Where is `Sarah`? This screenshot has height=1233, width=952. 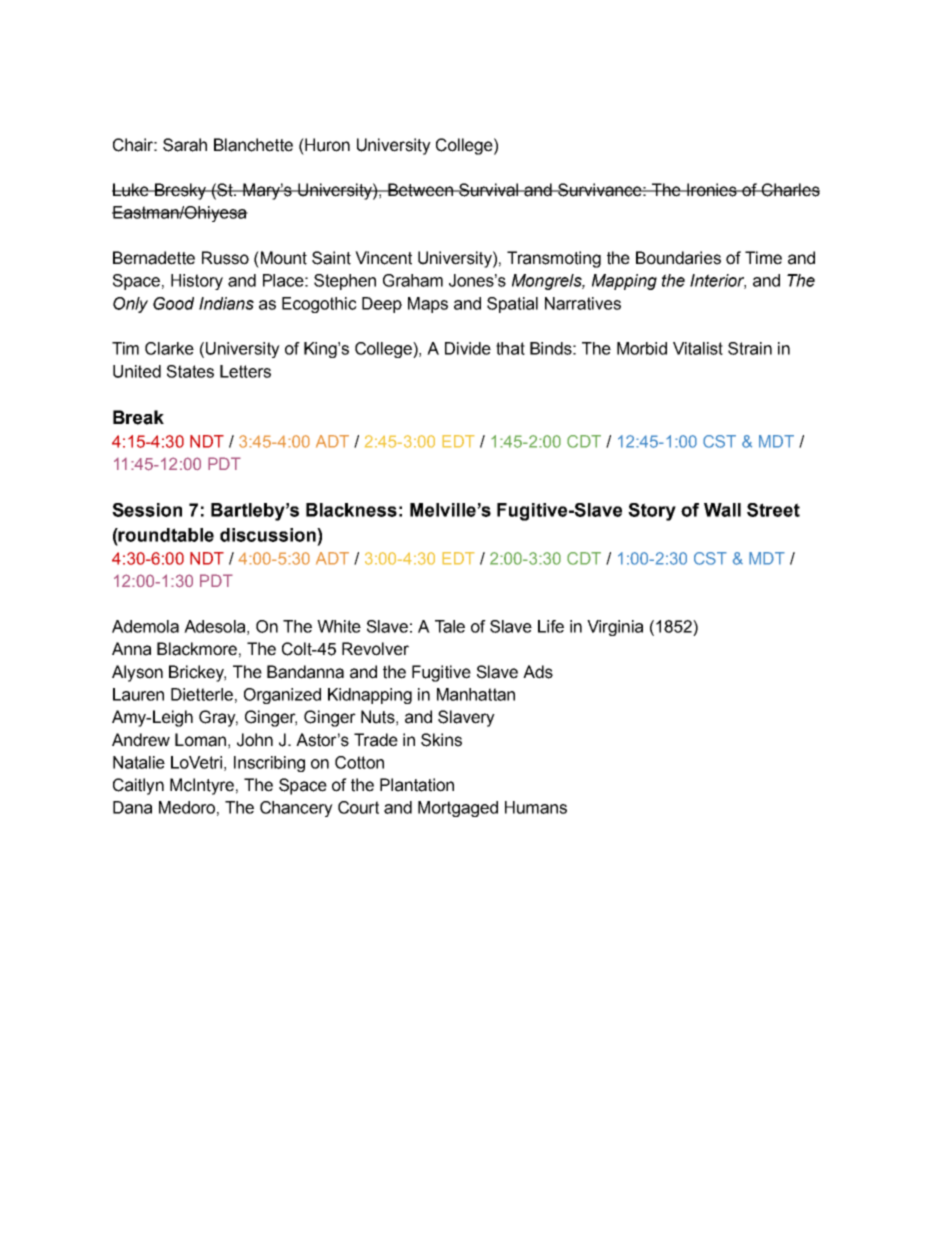
Sarah is located at coordinates (185, 145).
